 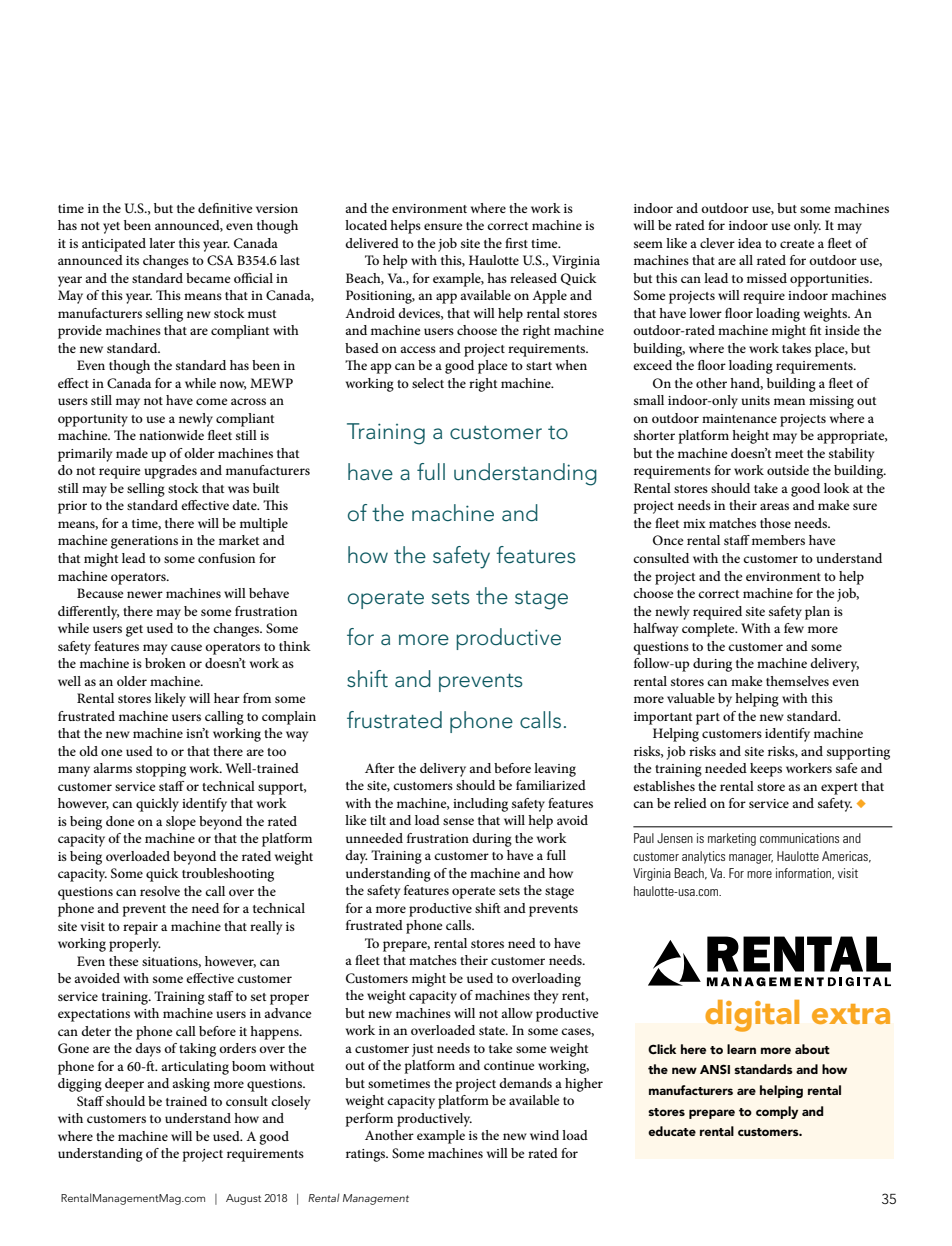 What do you see at coordinates (797, 681) in the screenshot?
I see `themselves` at bounding box center [797, 681].
